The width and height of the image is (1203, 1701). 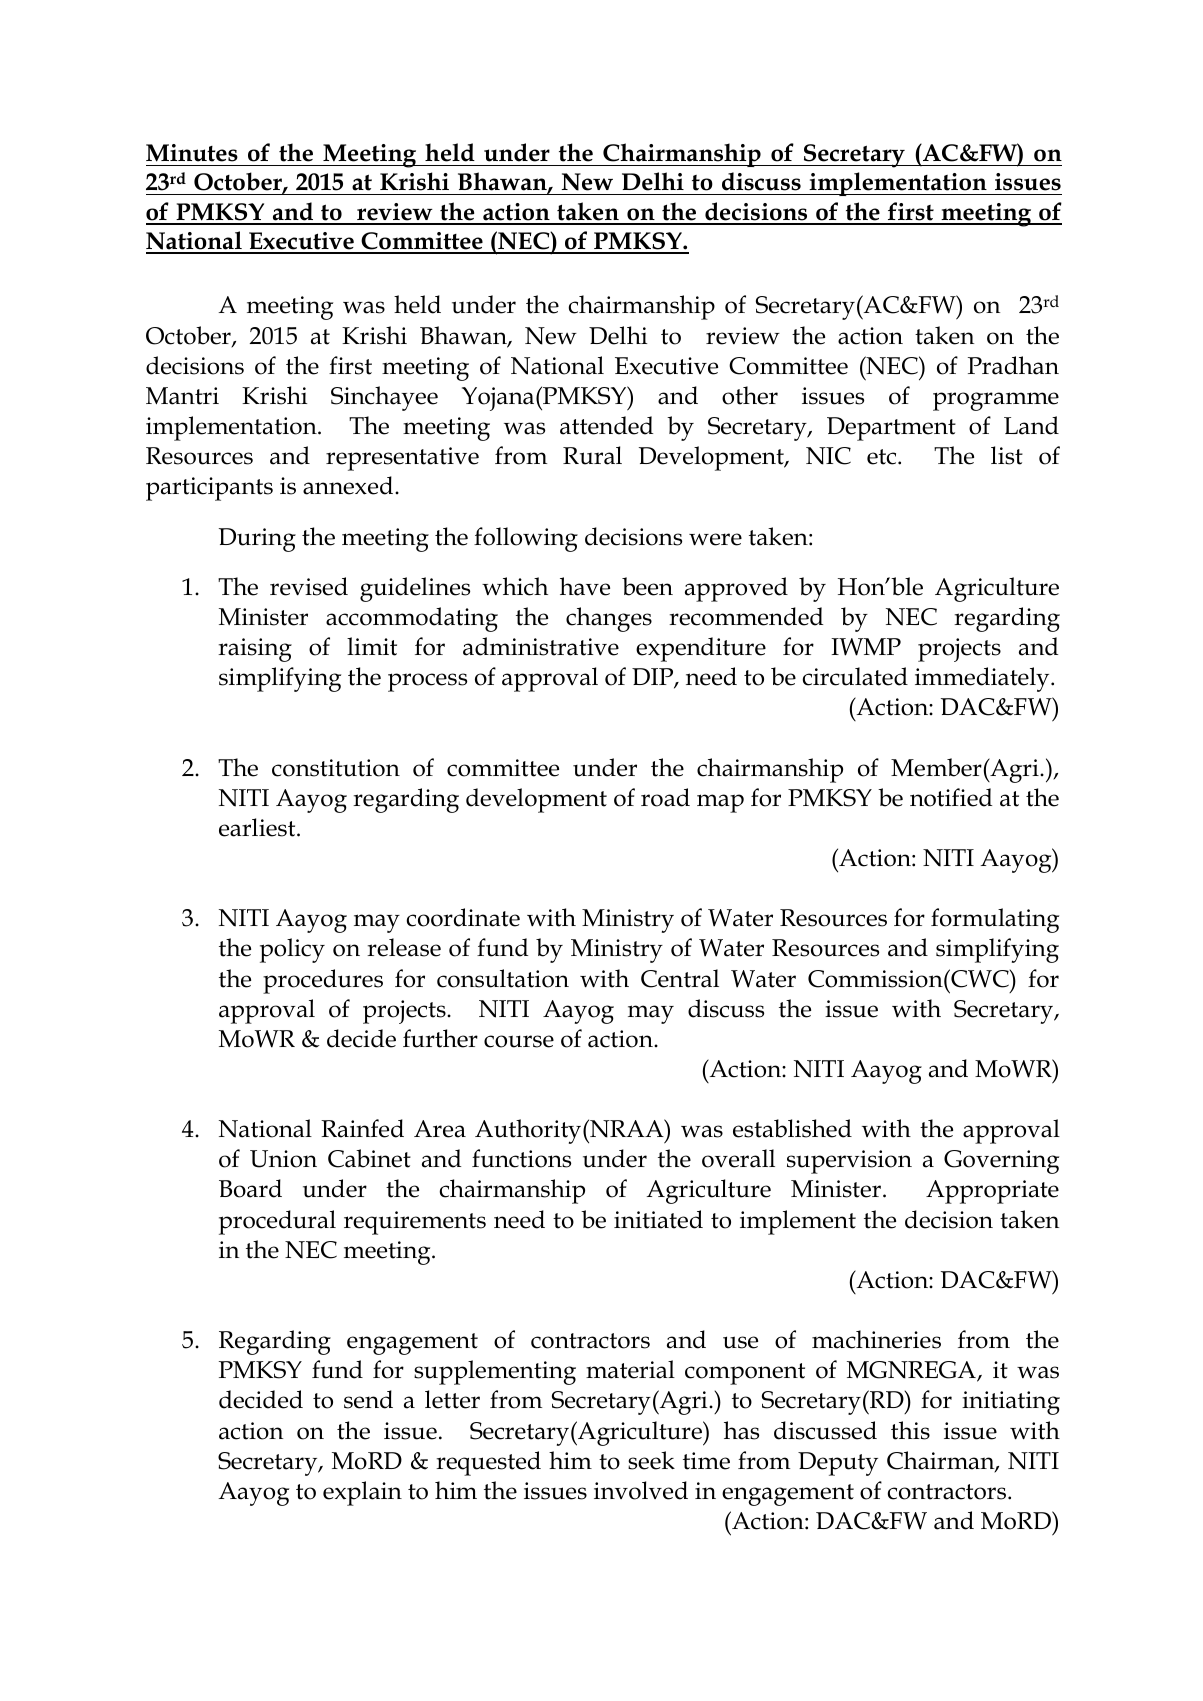 I want to click on changes, so click(x=609, y=619).
